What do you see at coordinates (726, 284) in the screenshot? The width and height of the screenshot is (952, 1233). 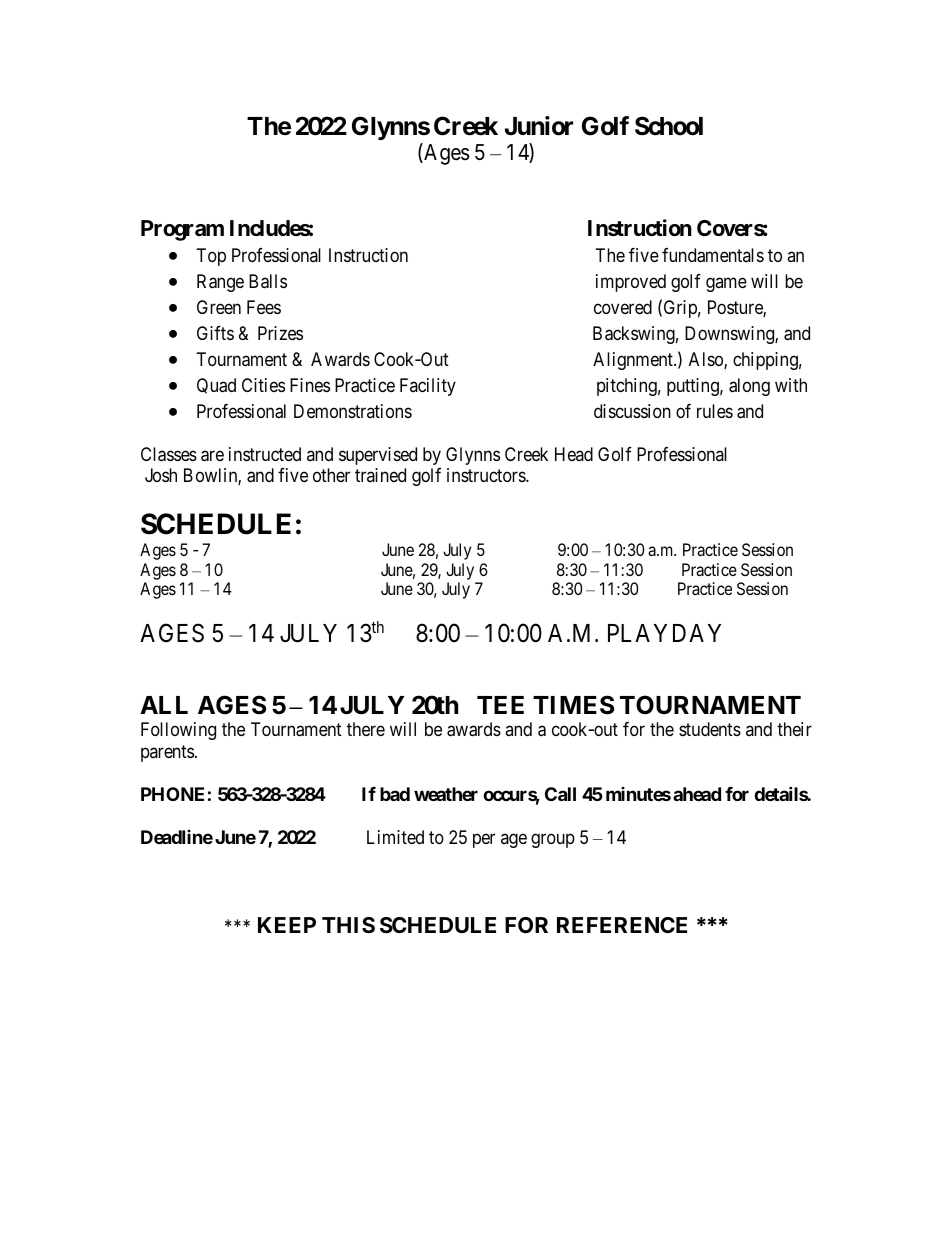 I see `game` at bounding box center [726, 284].
